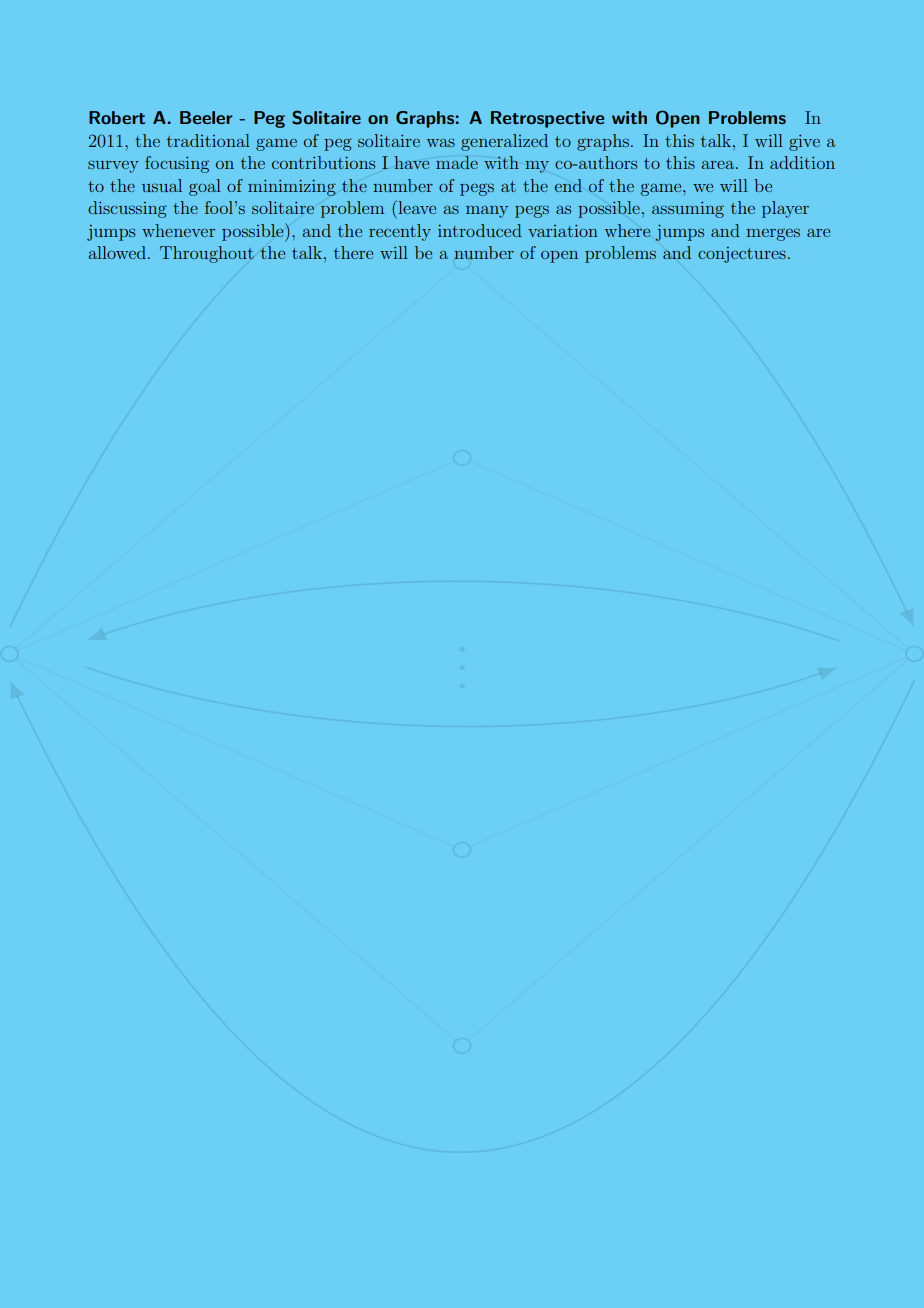  Describe the element at coordinates (742, 255) in the page. I see `conjectures` at that location.
